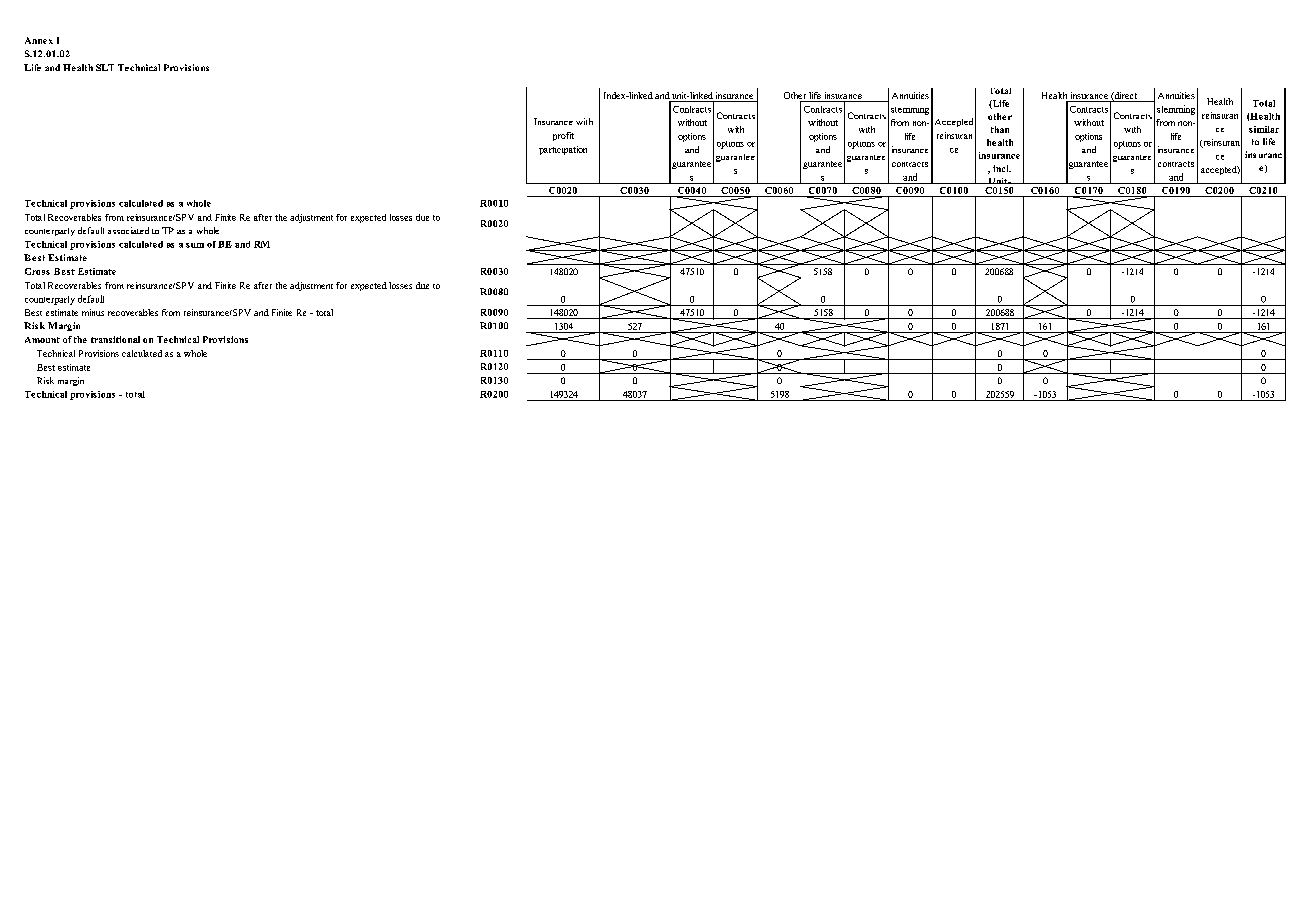  Describe the element at coordinates (39, 40) in the screenshot. I see `Annex` at that location.
